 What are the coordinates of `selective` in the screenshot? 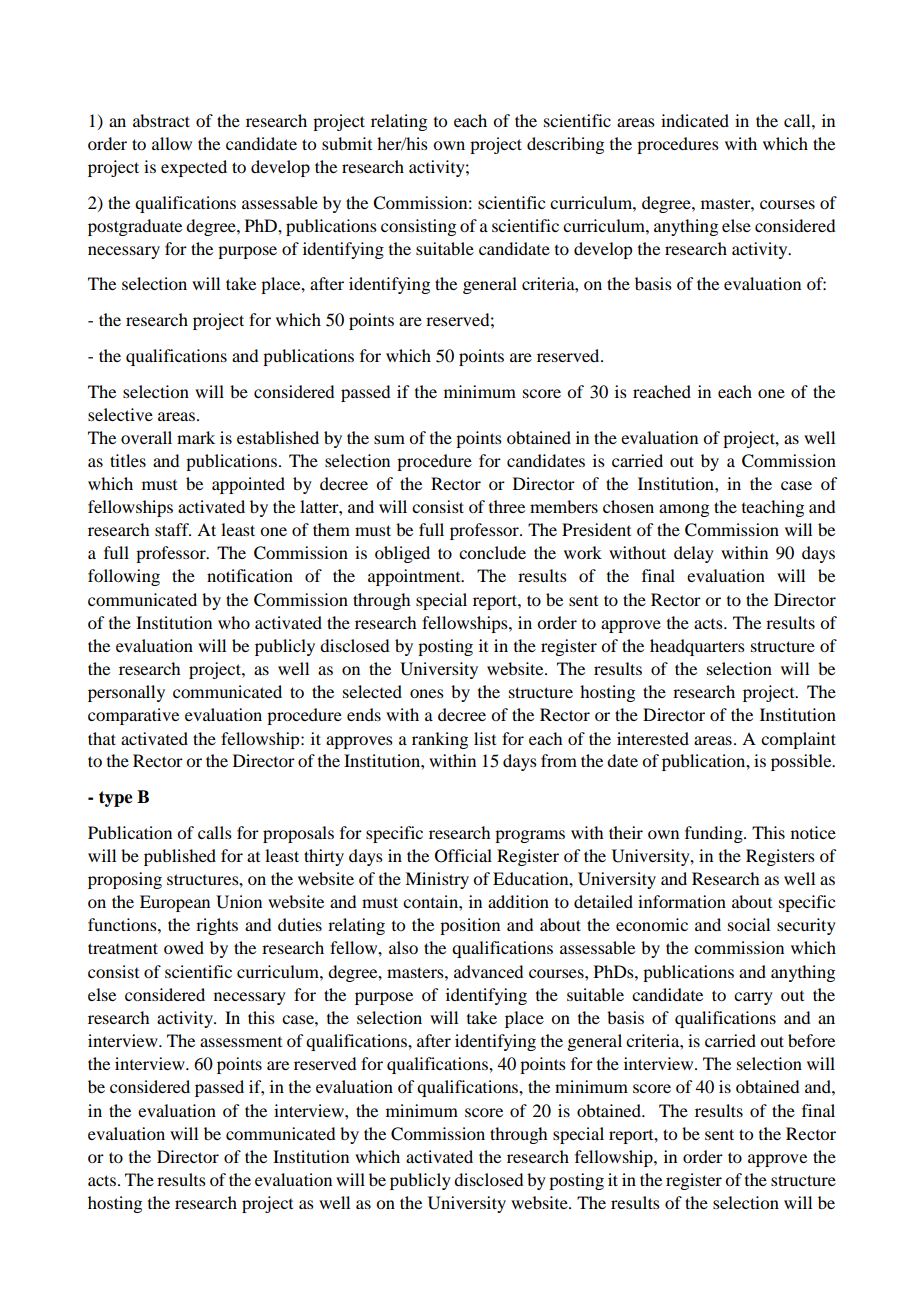 It's located at (120, 414).
